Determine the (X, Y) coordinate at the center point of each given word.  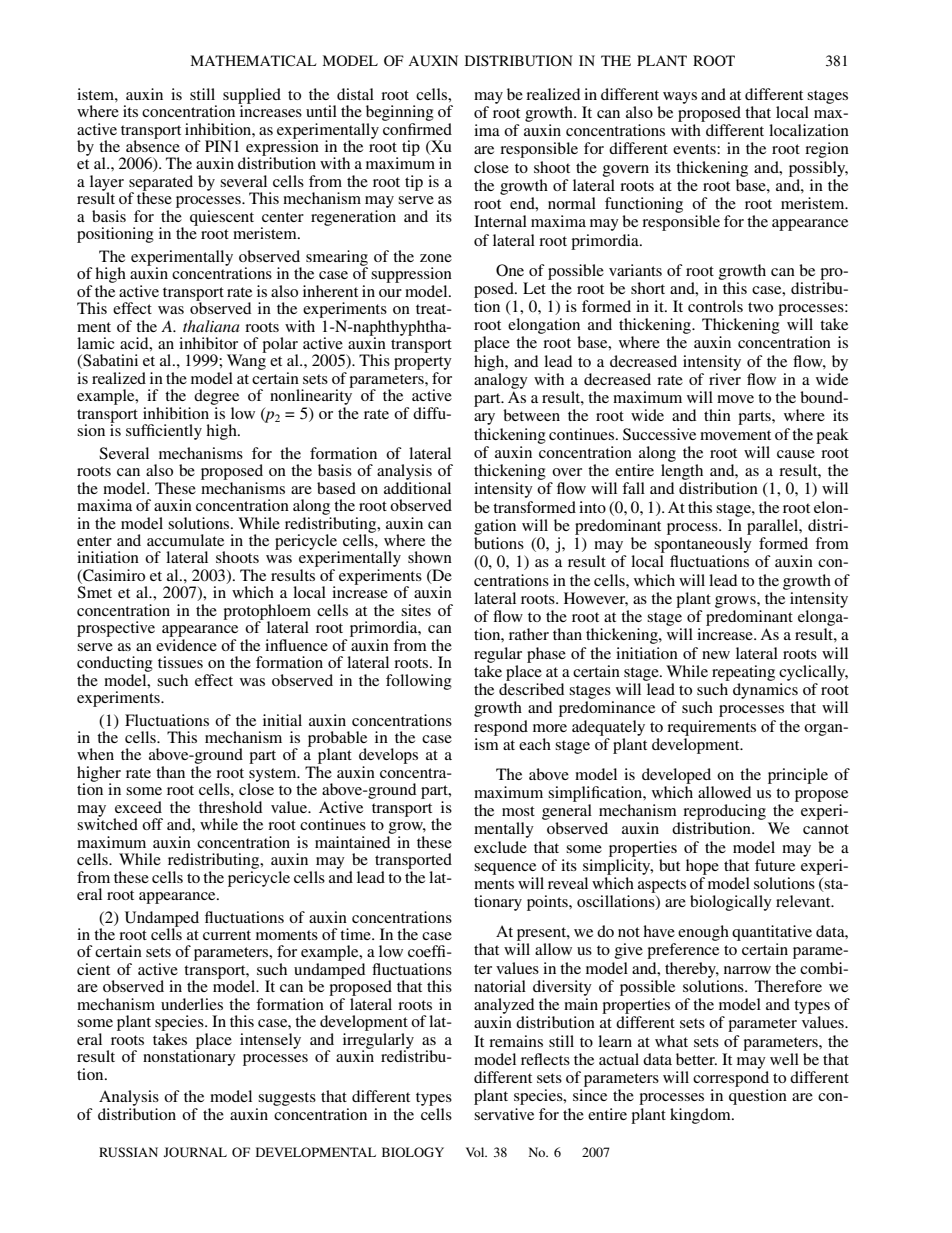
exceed (138, 807)
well (784, 1059)
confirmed (417, 127)
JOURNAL (195, 1152)
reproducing (724, 812)
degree (216, 397)
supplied (252, 97)
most (518, 811)
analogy (501, 381)
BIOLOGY (413, 1152)
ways (680, 98)
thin (717, 415)
